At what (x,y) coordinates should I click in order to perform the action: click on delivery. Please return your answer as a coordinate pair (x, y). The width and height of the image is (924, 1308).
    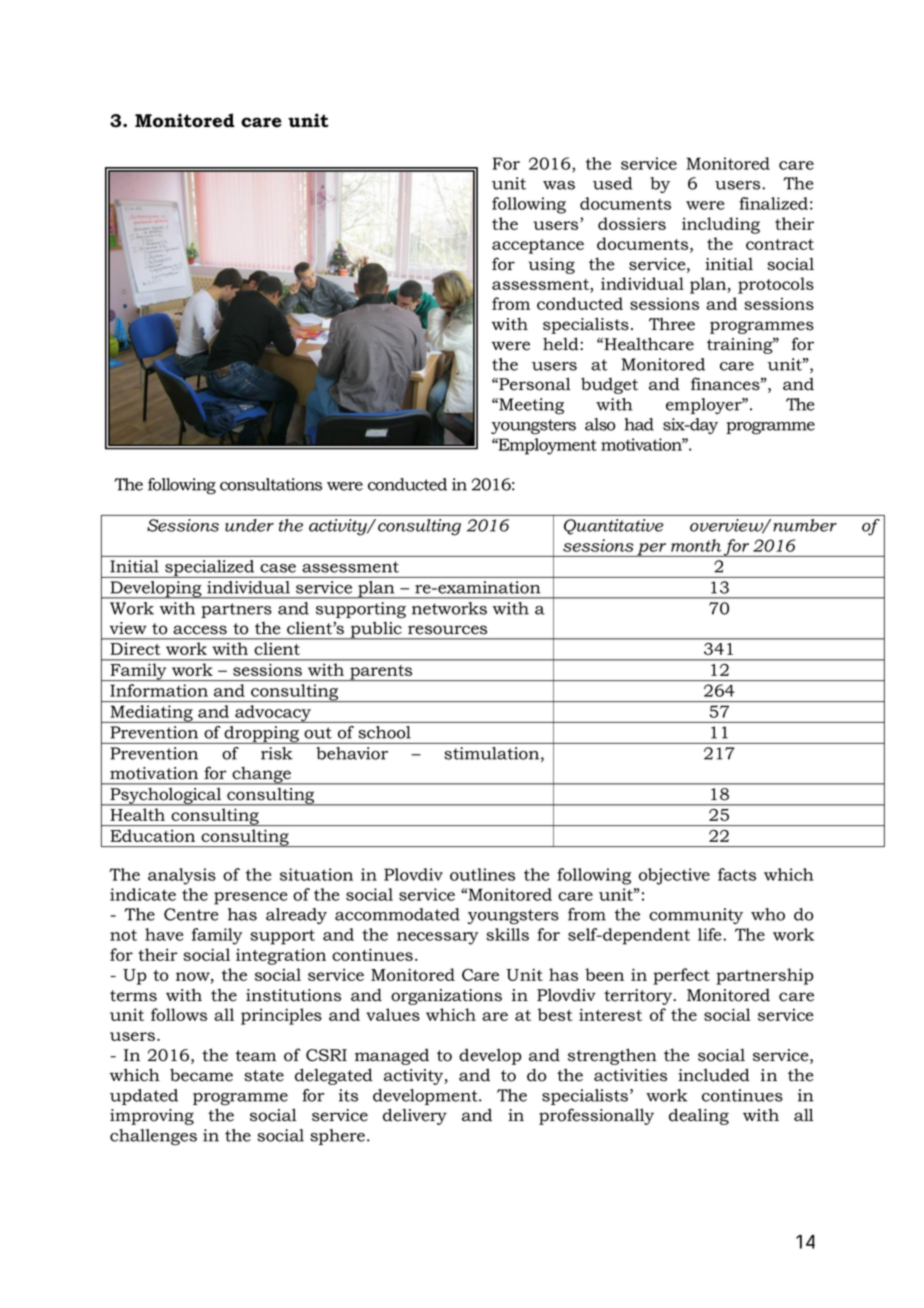
    Looking at the image, I should click on (415, 1116).
